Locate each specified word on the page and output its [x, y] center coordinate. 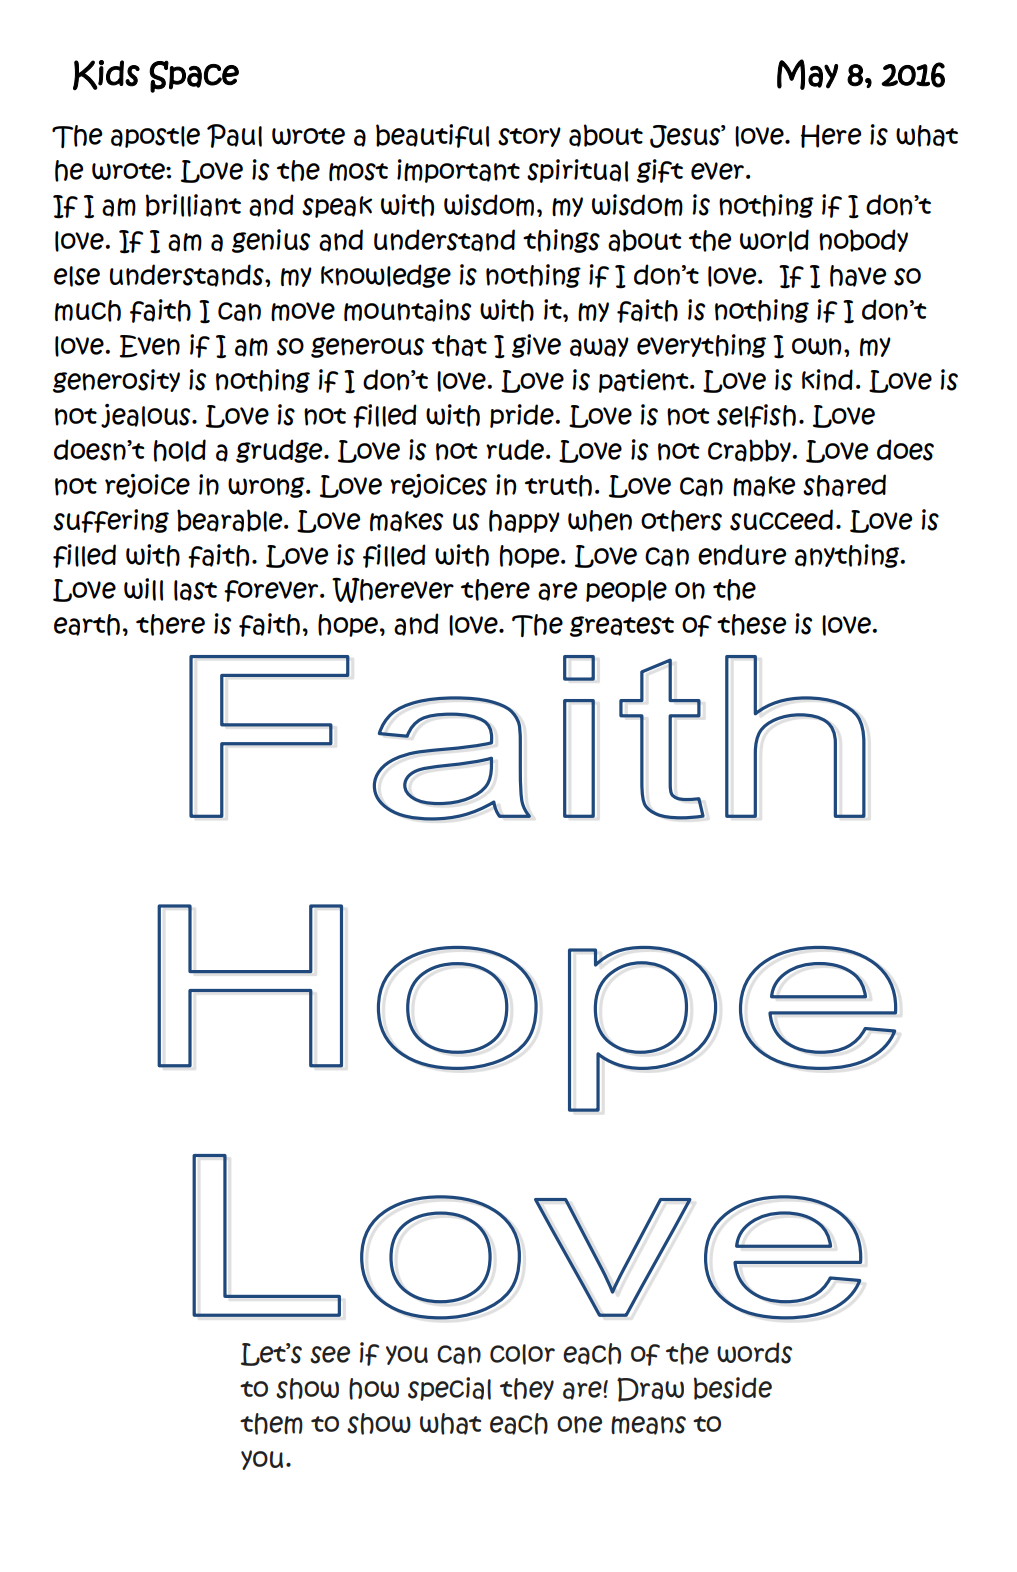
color [522, 1354]
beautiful [432, 136]
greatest [622, 626]
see [330, 1355]
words [754, 1353]
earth [87, 625]
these [751, 625]
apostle [155, 137]
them [271, 1424]
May [807, 74]
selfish [756, 416]
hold [180, 450]
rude [516, 449]
